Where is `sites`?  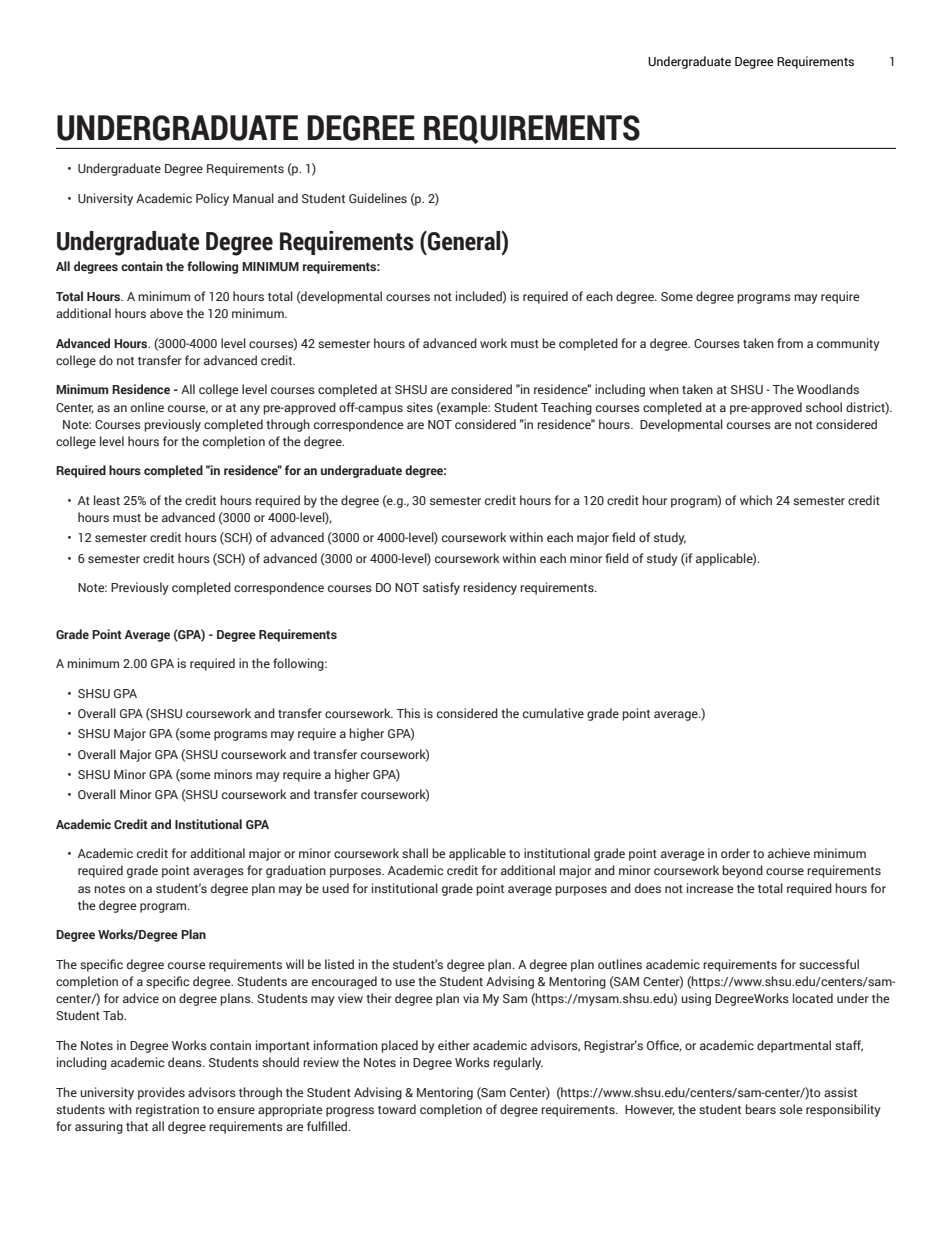
sites is located at coordinates (420, 407).
